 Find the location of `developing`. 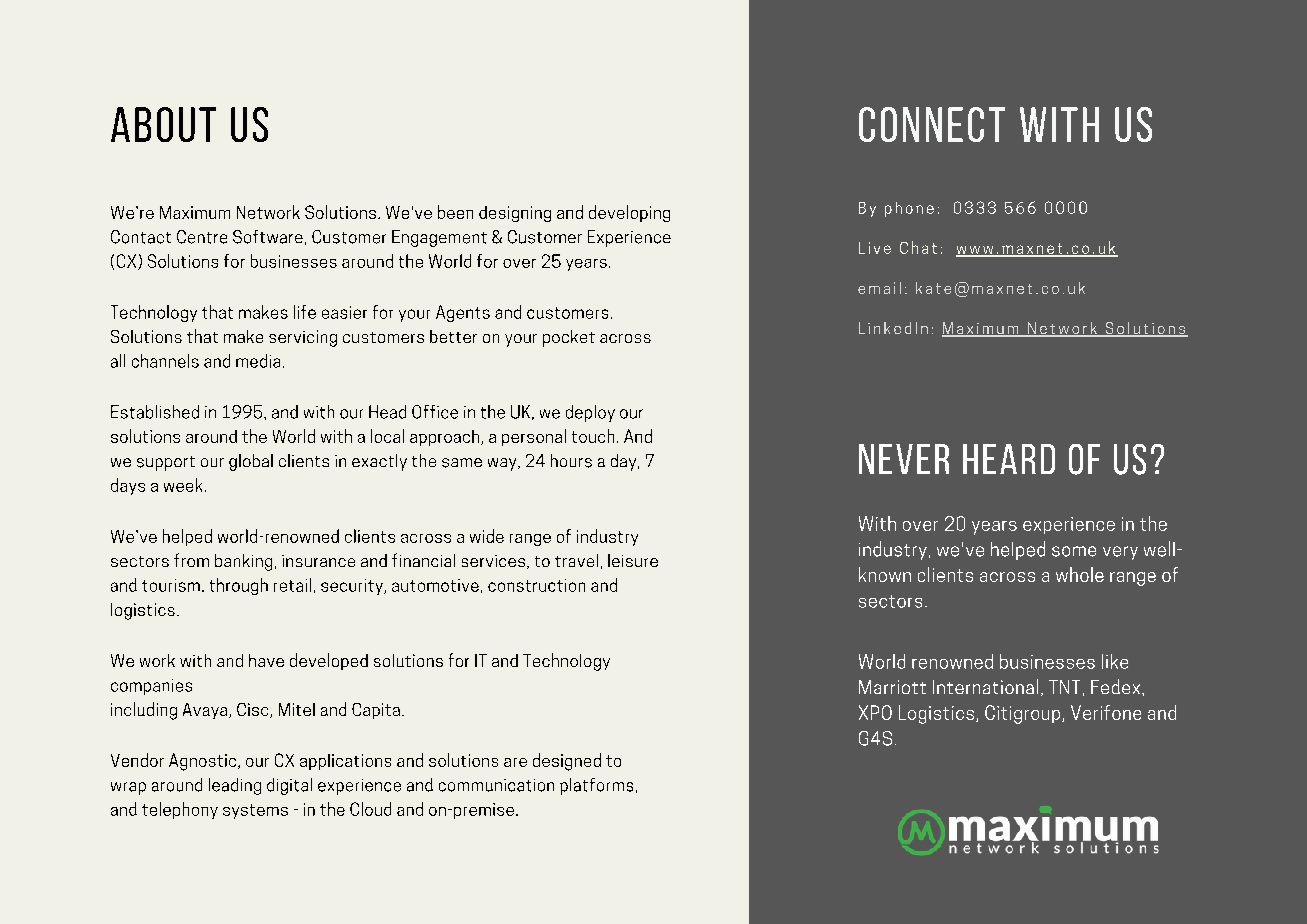

developing is located at coordinates (629, 213).
